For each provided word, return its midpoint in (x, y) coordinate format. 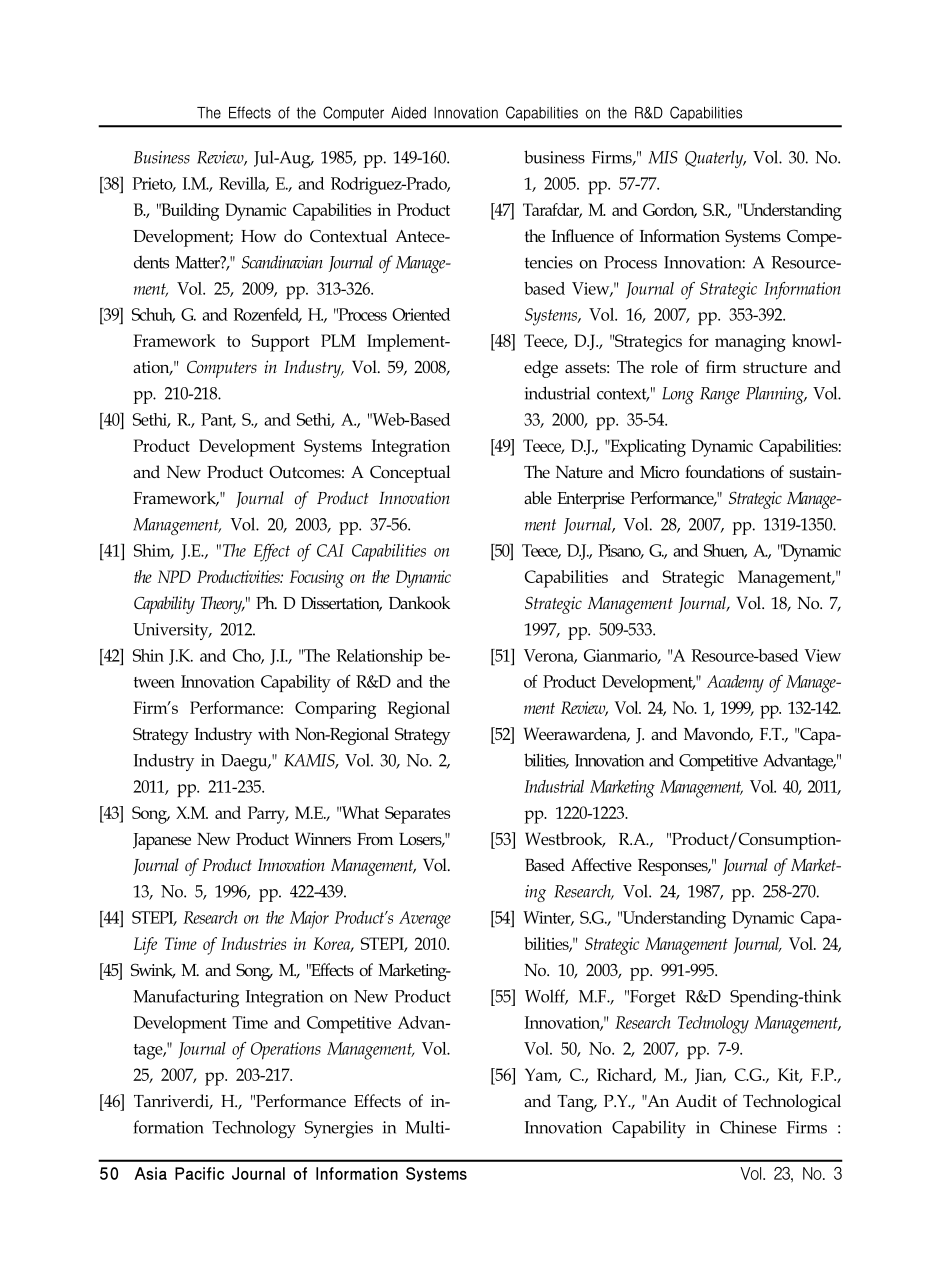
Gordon (670, 210)
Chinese (748, 1127)
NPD (174, 576)
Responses (674, 867)
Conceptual (410, 474)
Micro (659, 472)
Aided (408, 113)
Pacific (199, 1173)
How (258, 236)
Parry (268, 815)
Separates (417, 815)
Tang (576, 1103)
